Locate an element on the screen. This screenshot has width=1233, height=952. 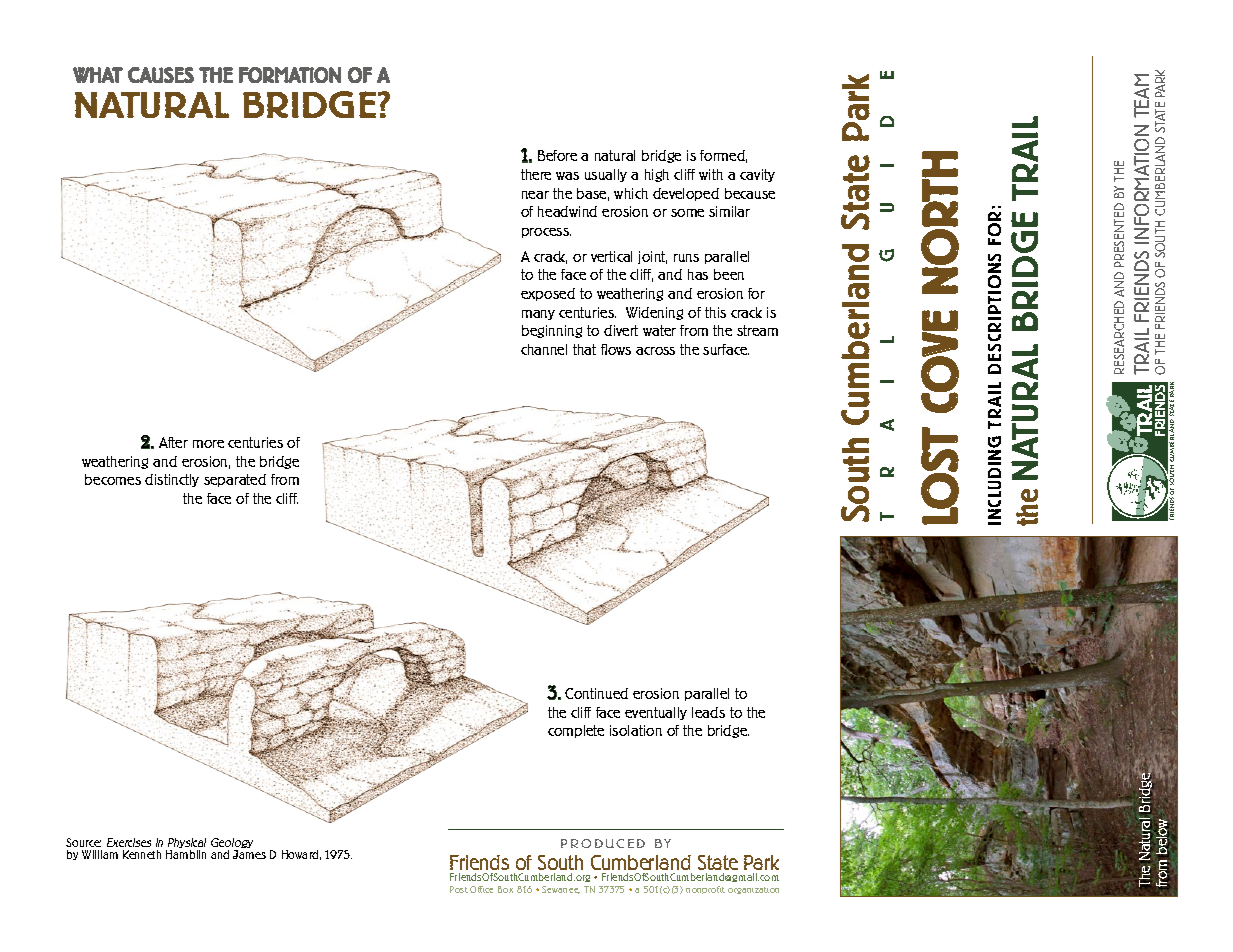
distinctly is located at coordinates (172, 480).
